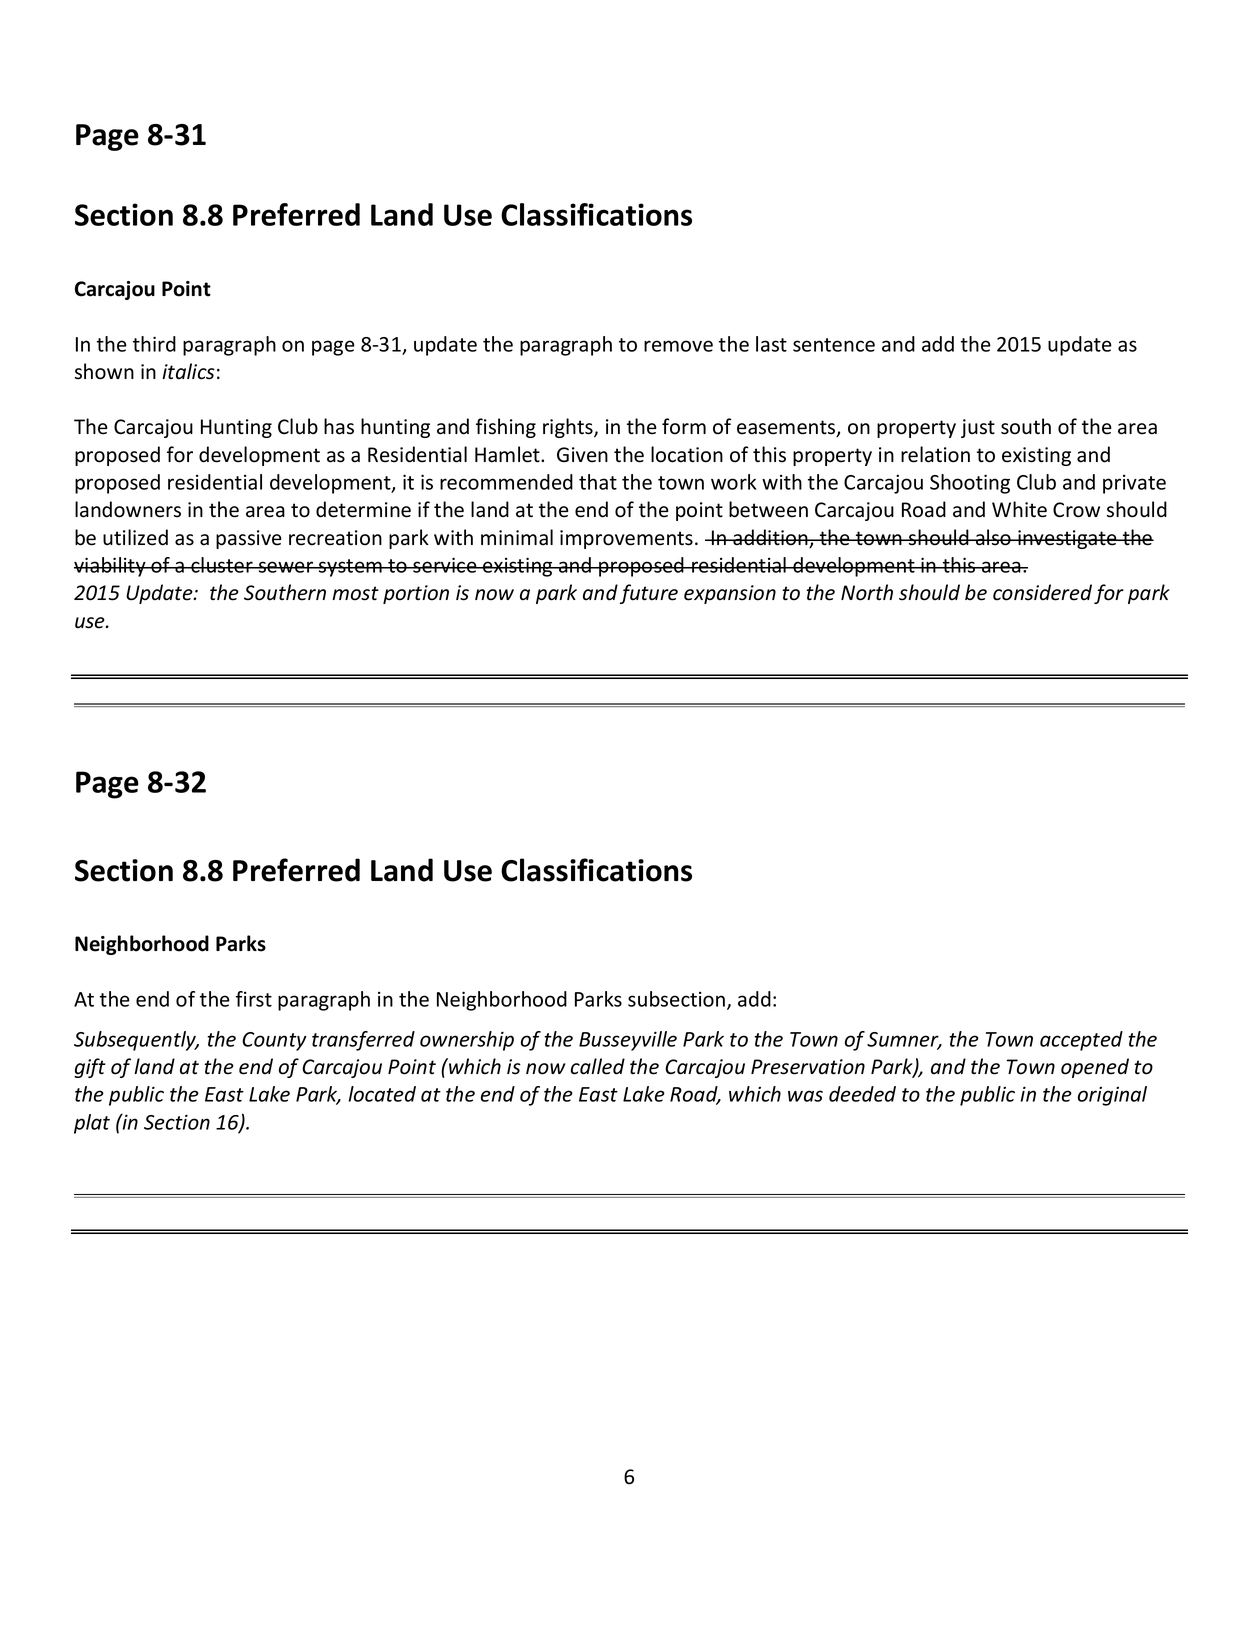 This screenshot has width=1259, height=1630. What do you see at coordinates (626, 539) in the screenshot?
I see `improvements` at bounding box center [626, 539].
